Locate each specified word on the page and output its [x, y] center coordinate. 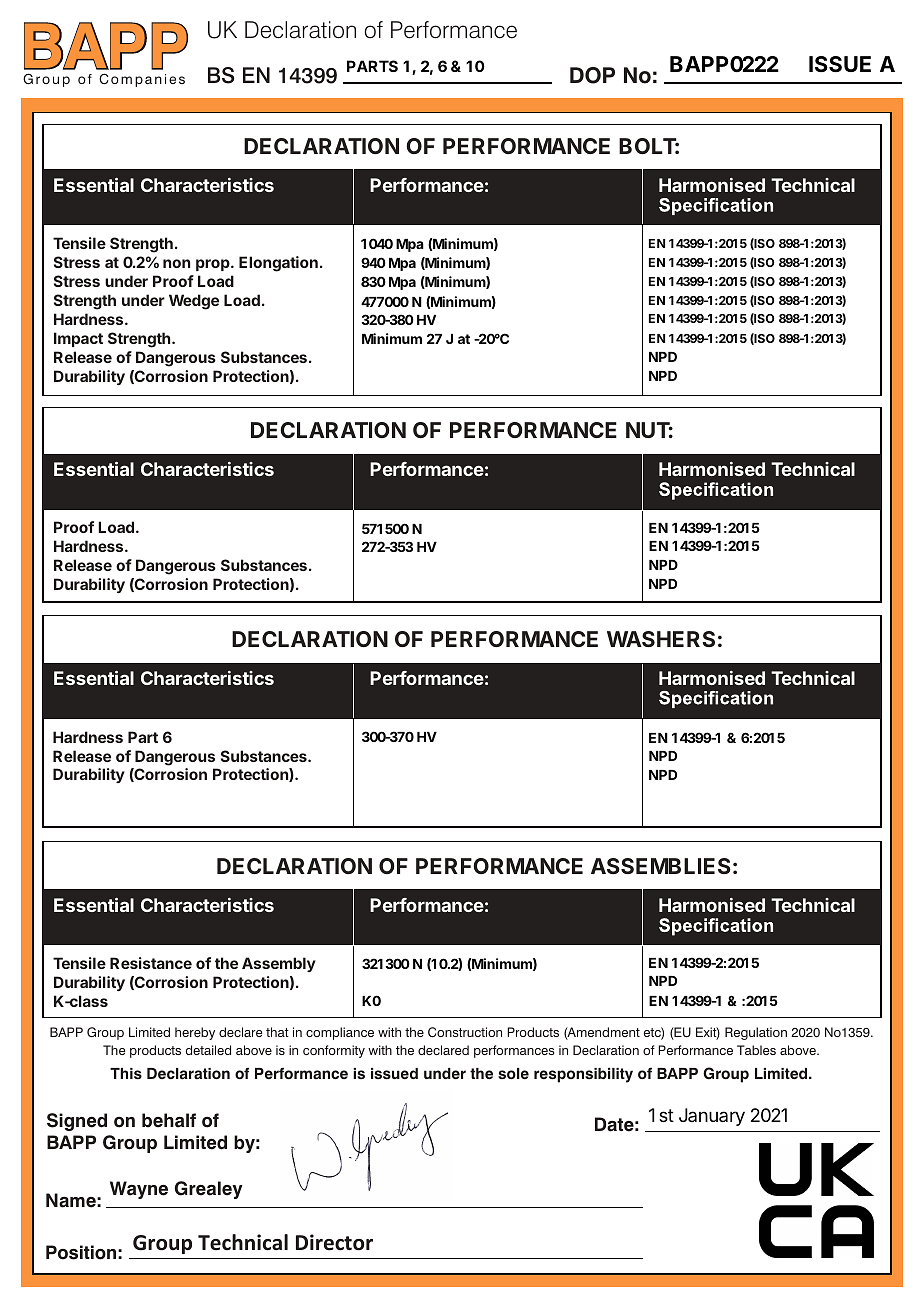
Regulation [756, 1033]
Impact [78, 339]
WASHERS [661, 639]
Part [143, 737]
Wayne [139, 1190]
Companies [142, 80]
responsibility [583, 1075]
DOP [592, 75]
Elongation [278, 264]
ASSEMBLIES [661, 866]
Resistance [151, 963]
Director [334, 1242]
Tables [756, 1050]
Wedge [194, 302]
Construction [465, 1032]
